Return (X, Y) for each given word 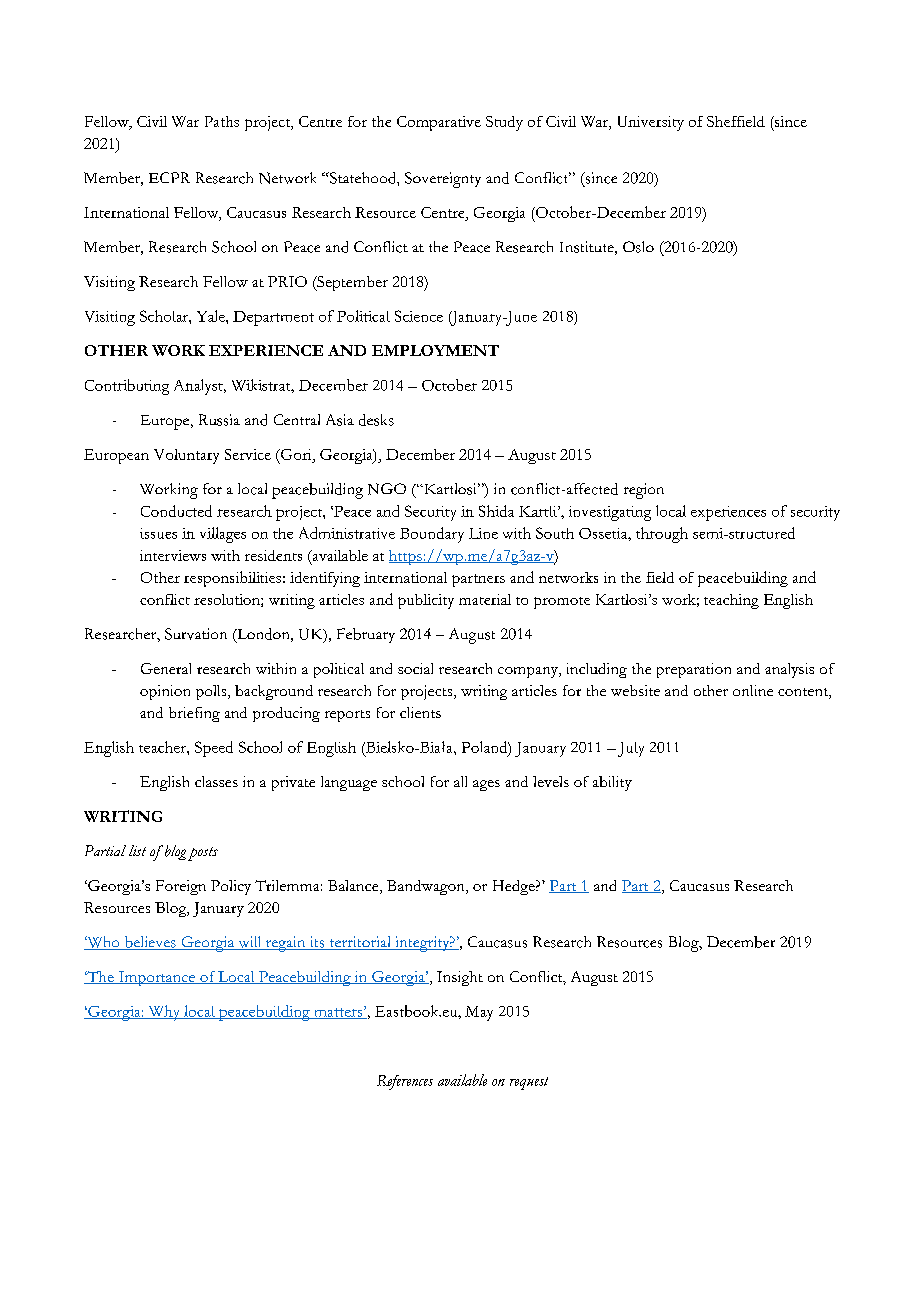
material (485, 599)
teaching (731, 601)
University (651, 123)
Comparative (439, 123)
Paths (222, 121)
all (460, 781)
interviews (173, 555)
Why (164, 1013)
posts (203, 854)
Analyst (199, 387)
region (644, 491)
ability (612, 783)
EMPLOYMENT (435, 350)
